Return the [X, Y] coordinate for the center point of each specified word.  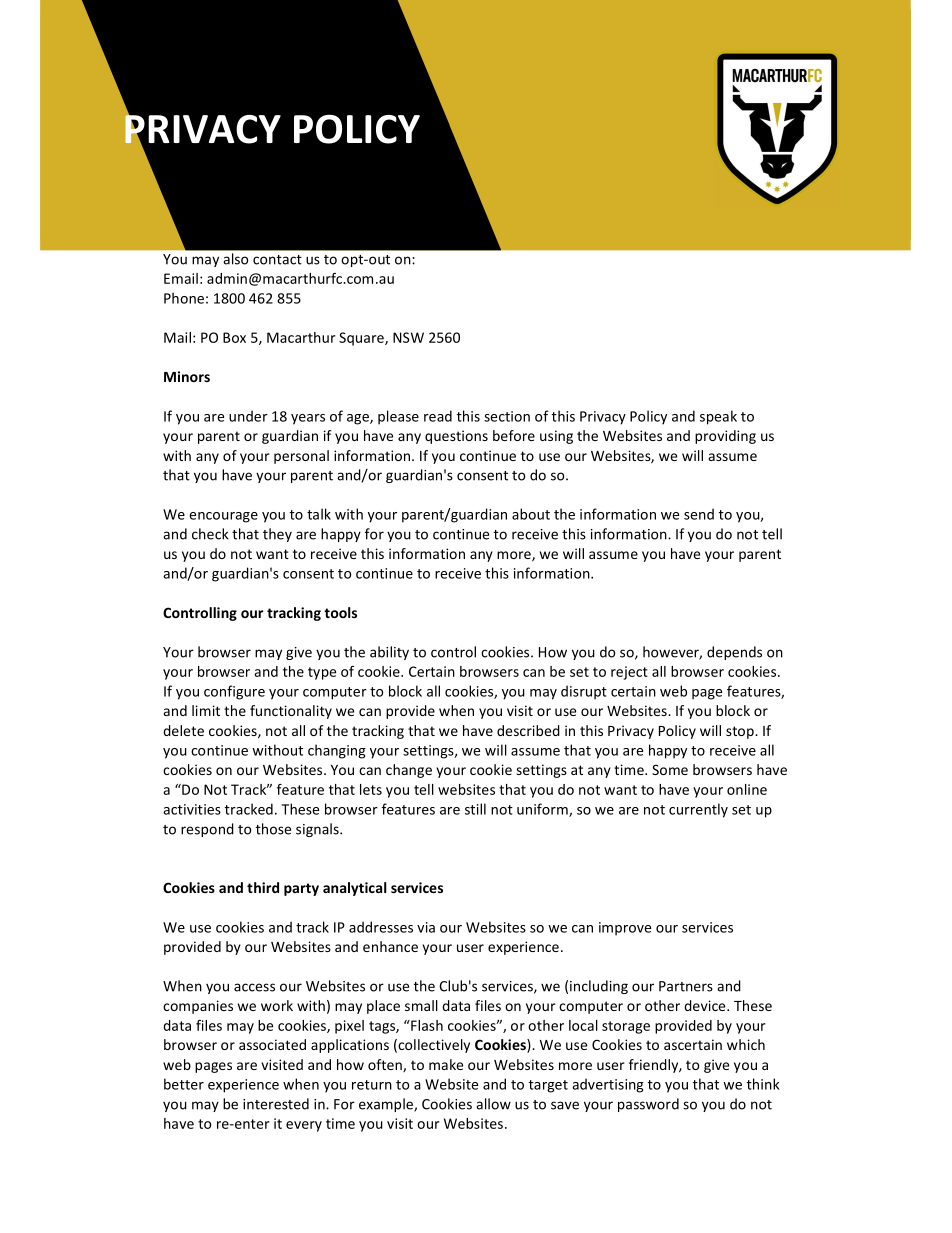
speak [718, 417]
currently [698, 810]
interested [276, 1104]
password [648, 1105]
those [273, 829]
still [475, 809]
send [699, 514]
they [277, 535]
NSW [408, 337]
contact [277, 260]
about [531, 514]
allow [493, 1104]
